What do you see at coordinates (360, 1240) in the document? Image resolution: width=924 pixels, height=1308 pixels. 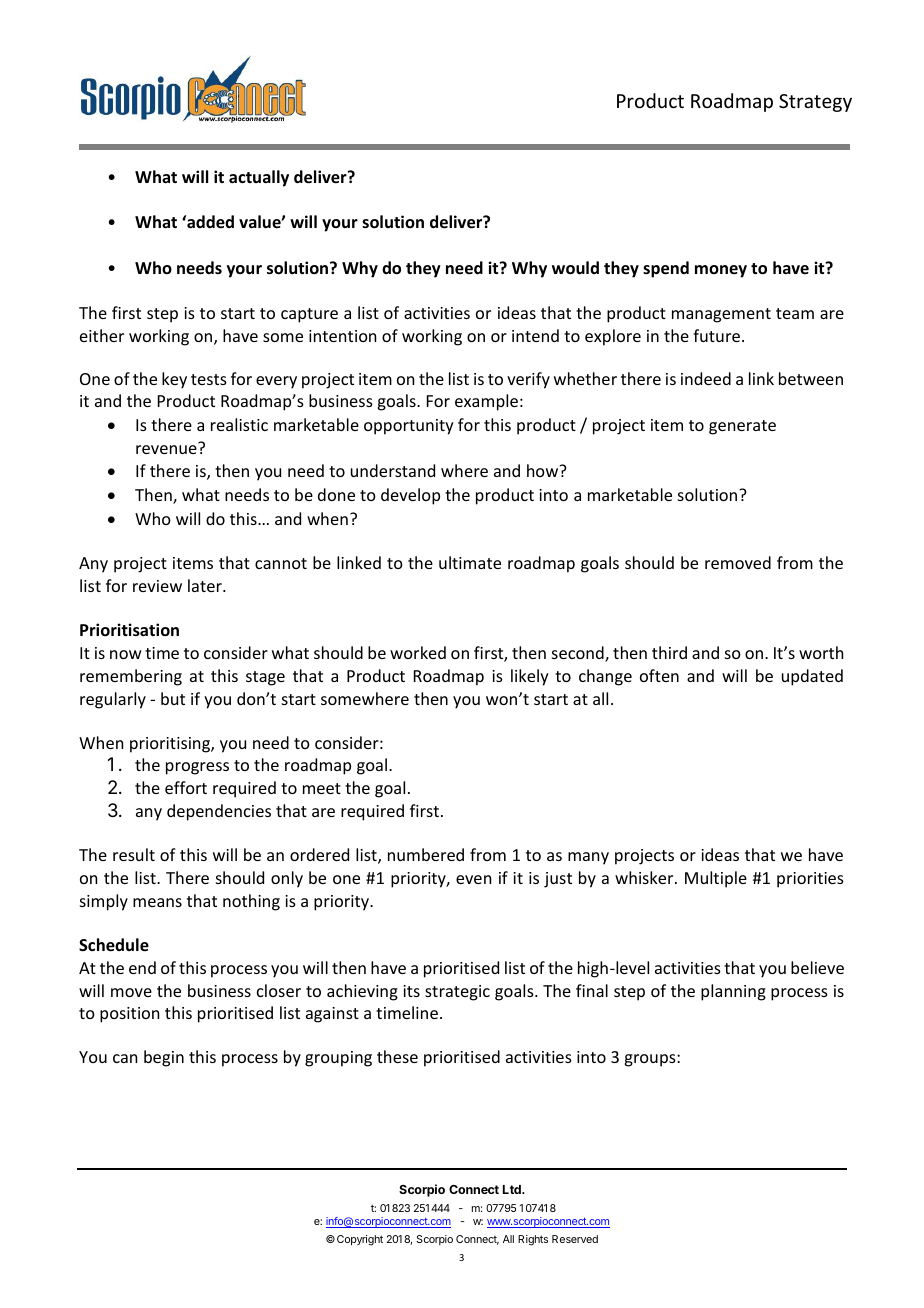 I see `Copyright` at bounding box center [360, 1240].
